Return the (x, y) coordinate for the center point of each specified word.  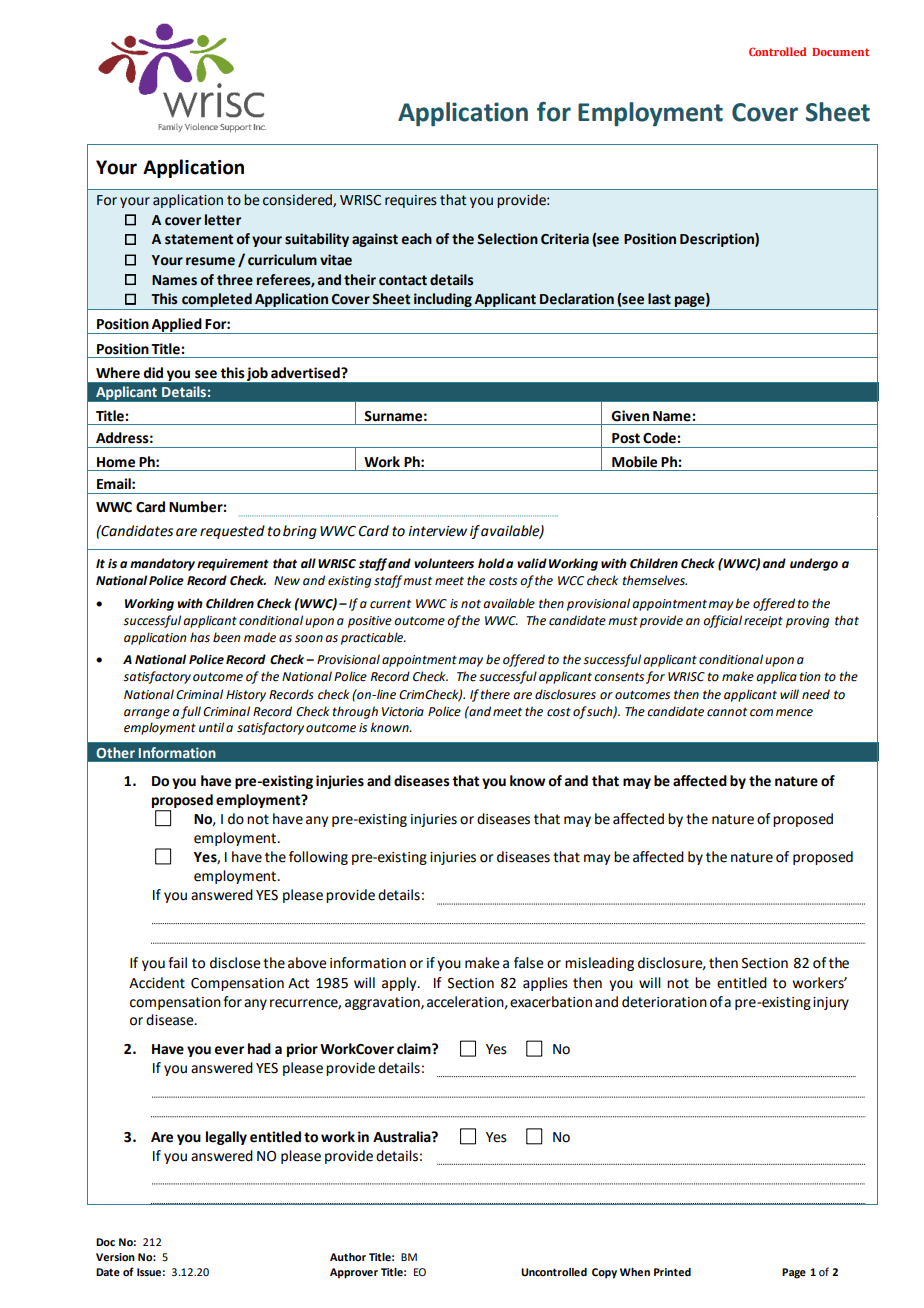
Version (115, 1257)
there (495, 694)
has (200, 637)
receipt (763, 622)
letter (223, 220)
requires (411, 201)
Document (840, 52)
